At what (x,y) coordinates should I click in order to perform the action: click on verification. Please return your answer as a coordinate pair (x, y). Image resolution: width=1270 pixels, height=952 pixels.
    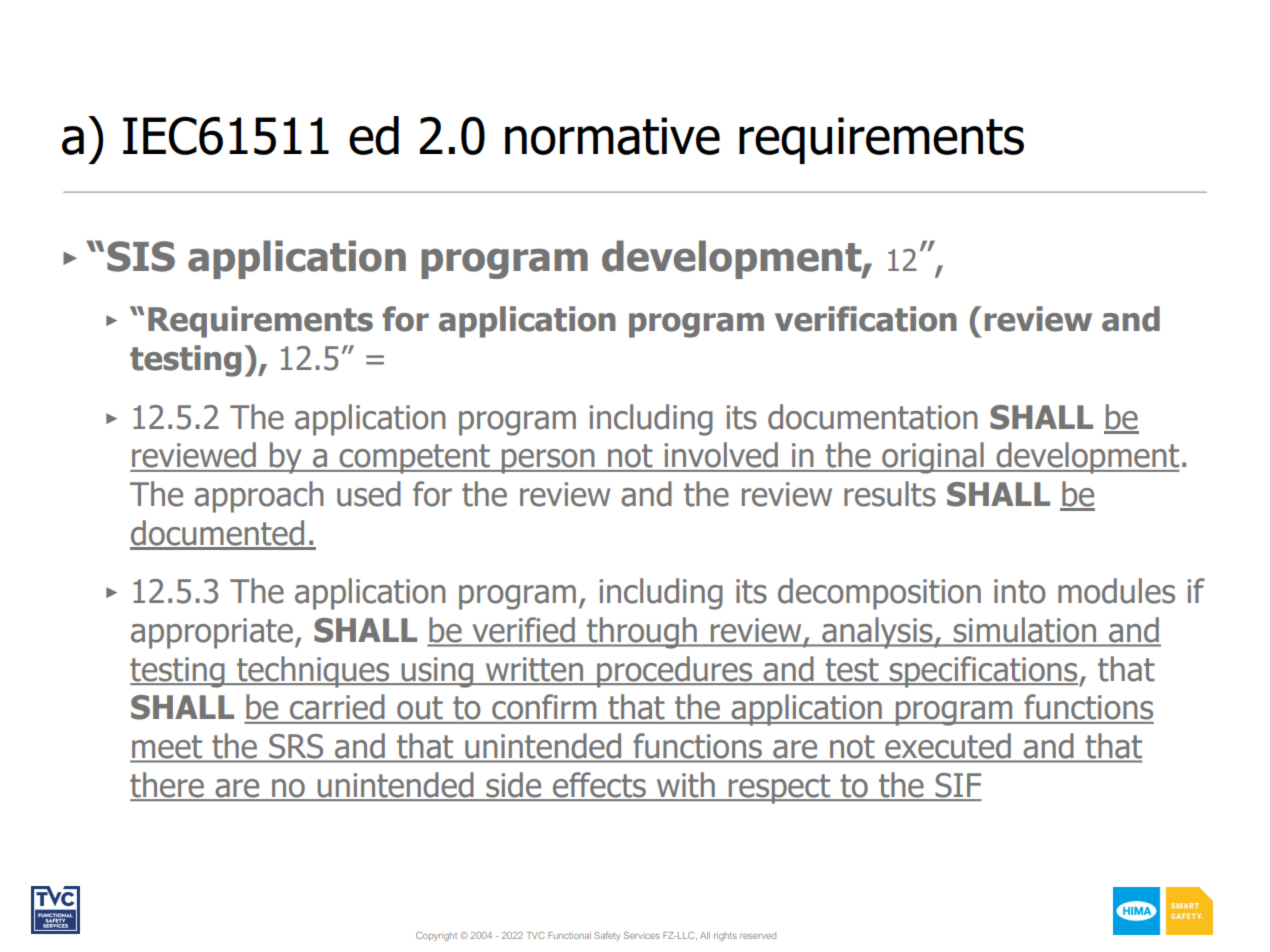
    Looking at the image, I should click on (866, 319).
